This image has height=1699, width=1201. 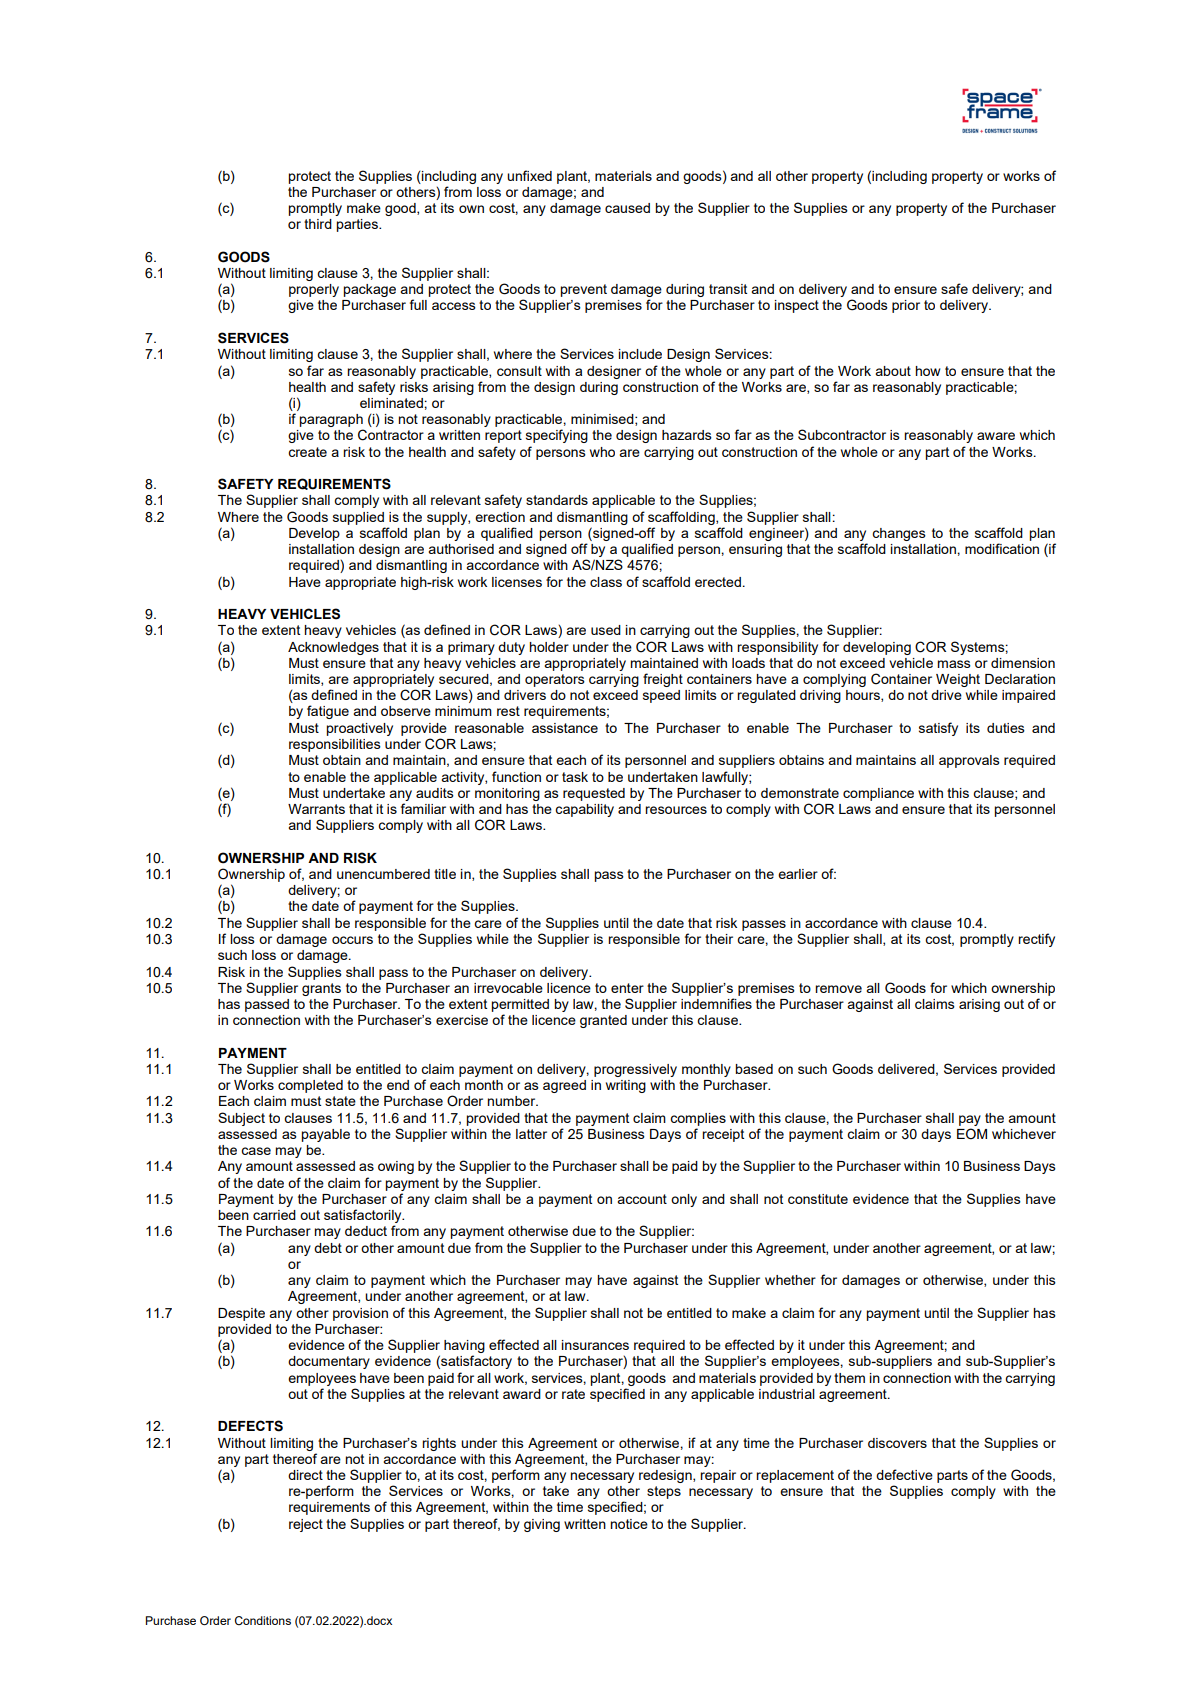 I want to click on third, so click(x=318, y=224).
